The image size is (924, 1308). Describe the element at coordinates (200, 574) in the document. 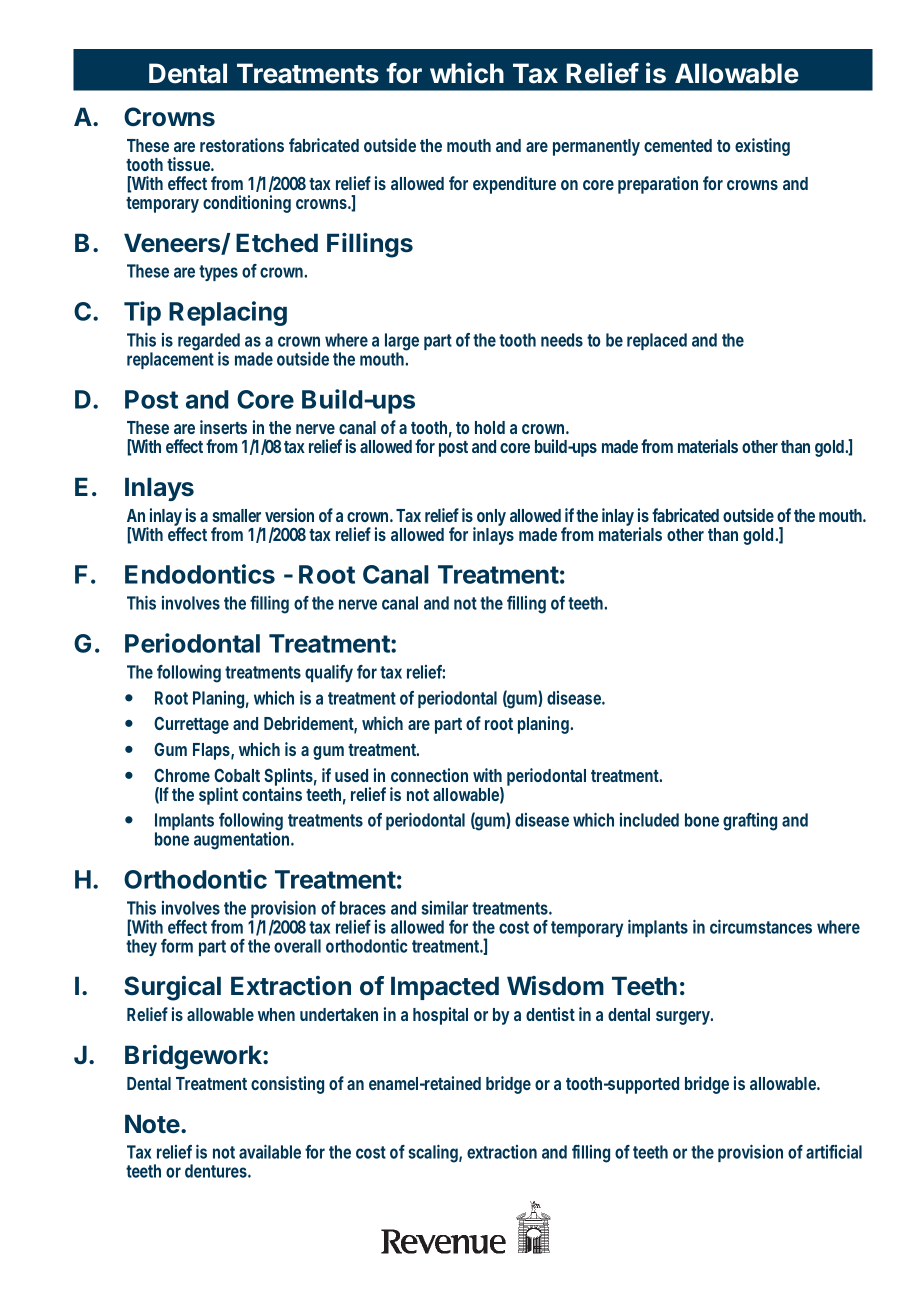

I see `Endodontics` at that location.
